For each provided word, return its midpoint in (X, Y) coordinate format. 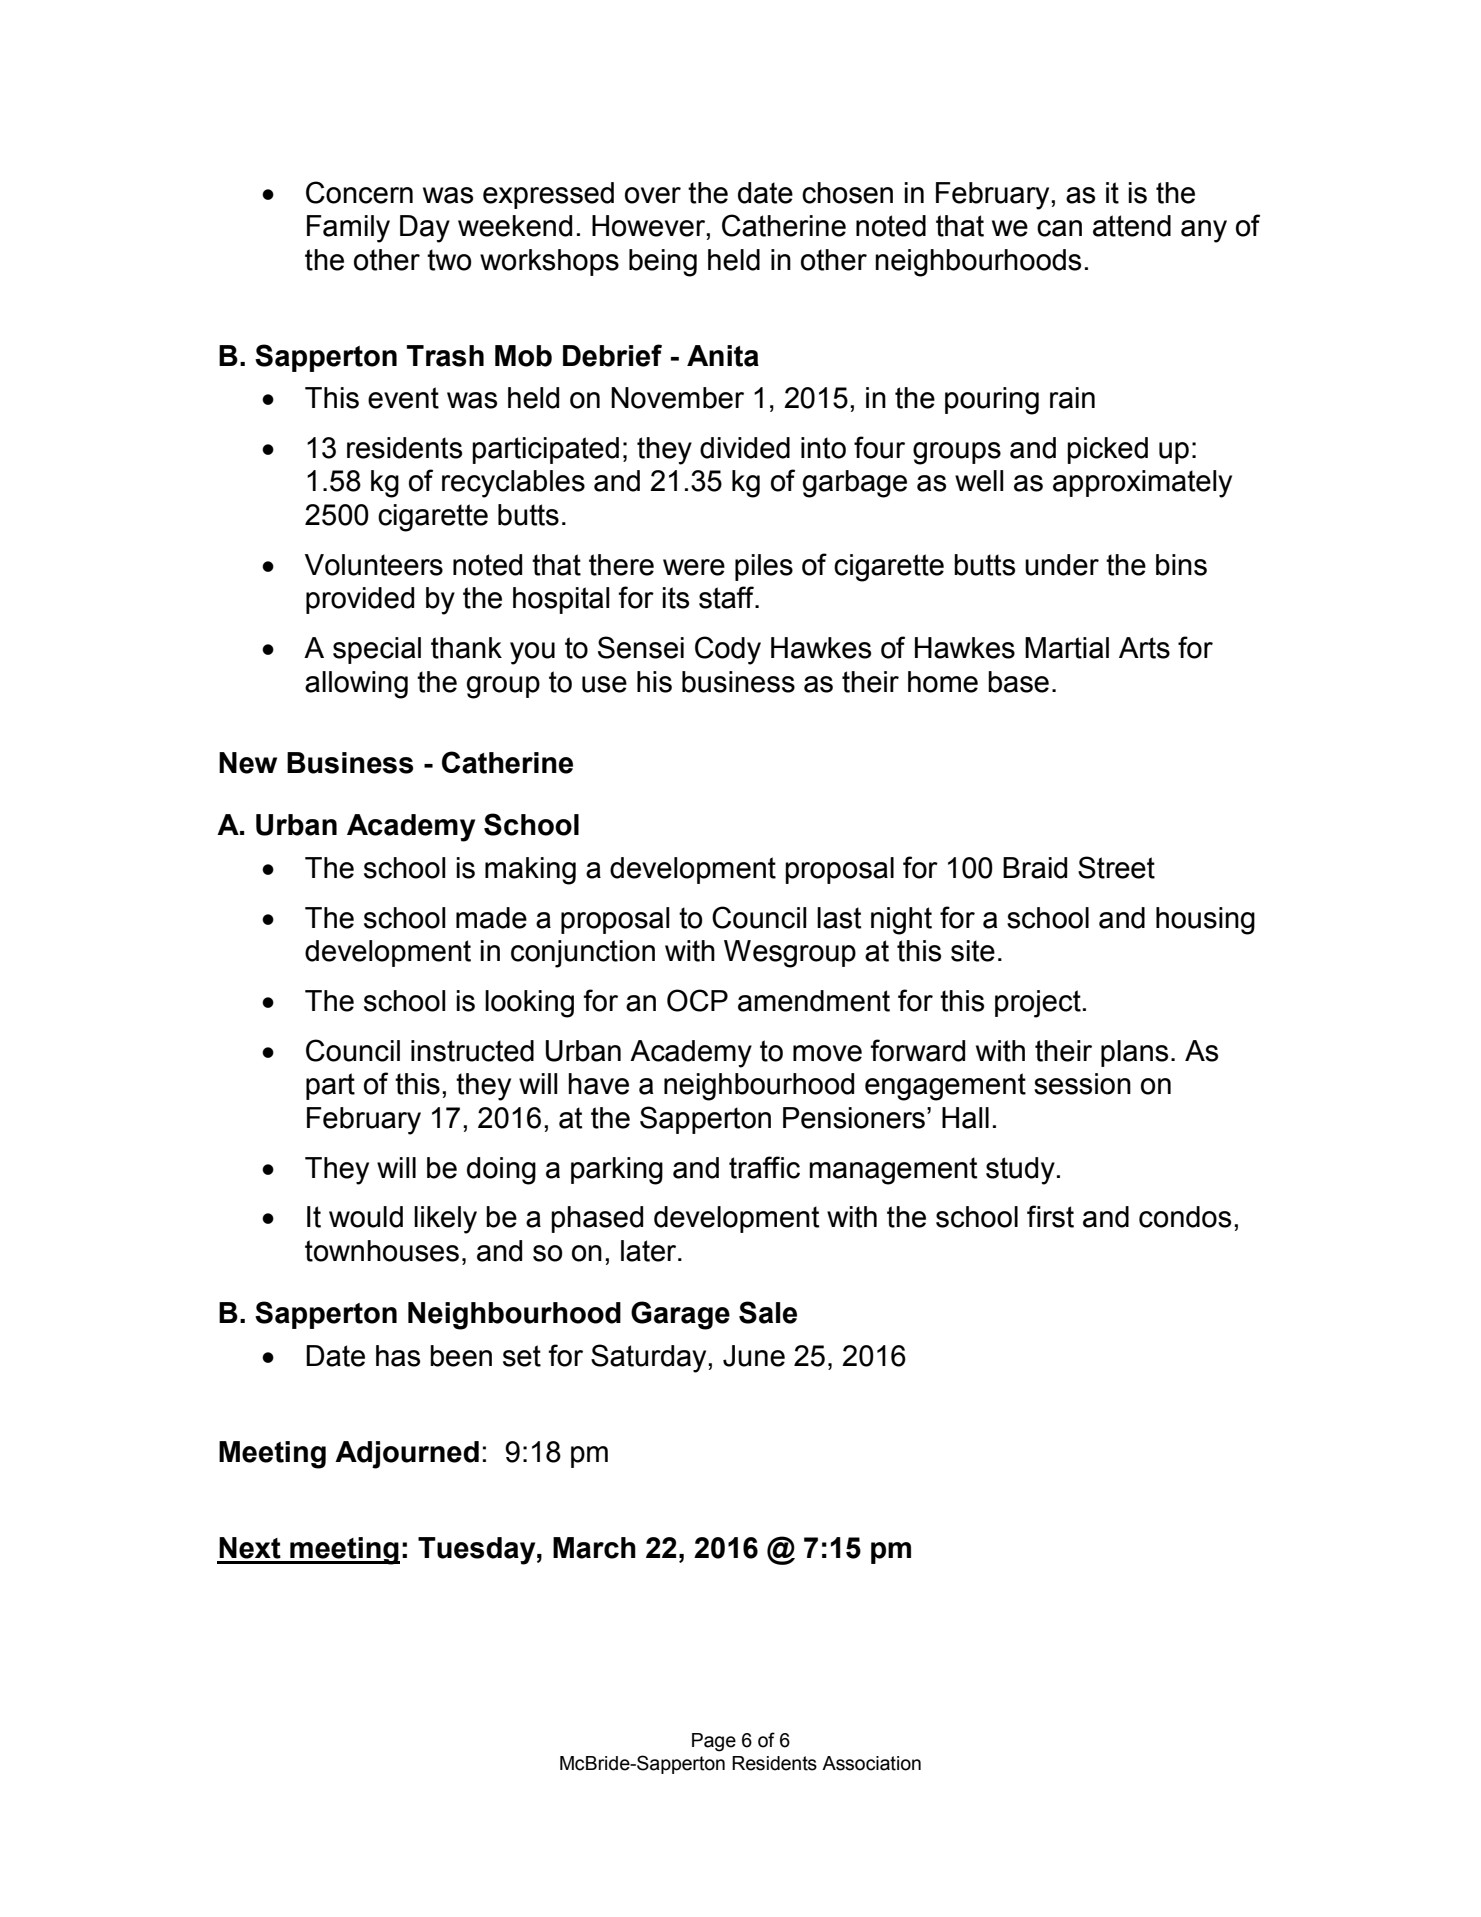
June (754, 1356)
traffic (764, 1167)
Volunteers (374, 565)
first (1050, 1216)
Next (250, 1548)
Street (1116, 867)
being (663, 263)
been (461, 1356)
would (366, 1217)
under (1062, 565)
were (694, 567)
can (1059, 228)
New (248, 763)
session (1082, 1084)
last (839, 918)
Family (348, 229)
